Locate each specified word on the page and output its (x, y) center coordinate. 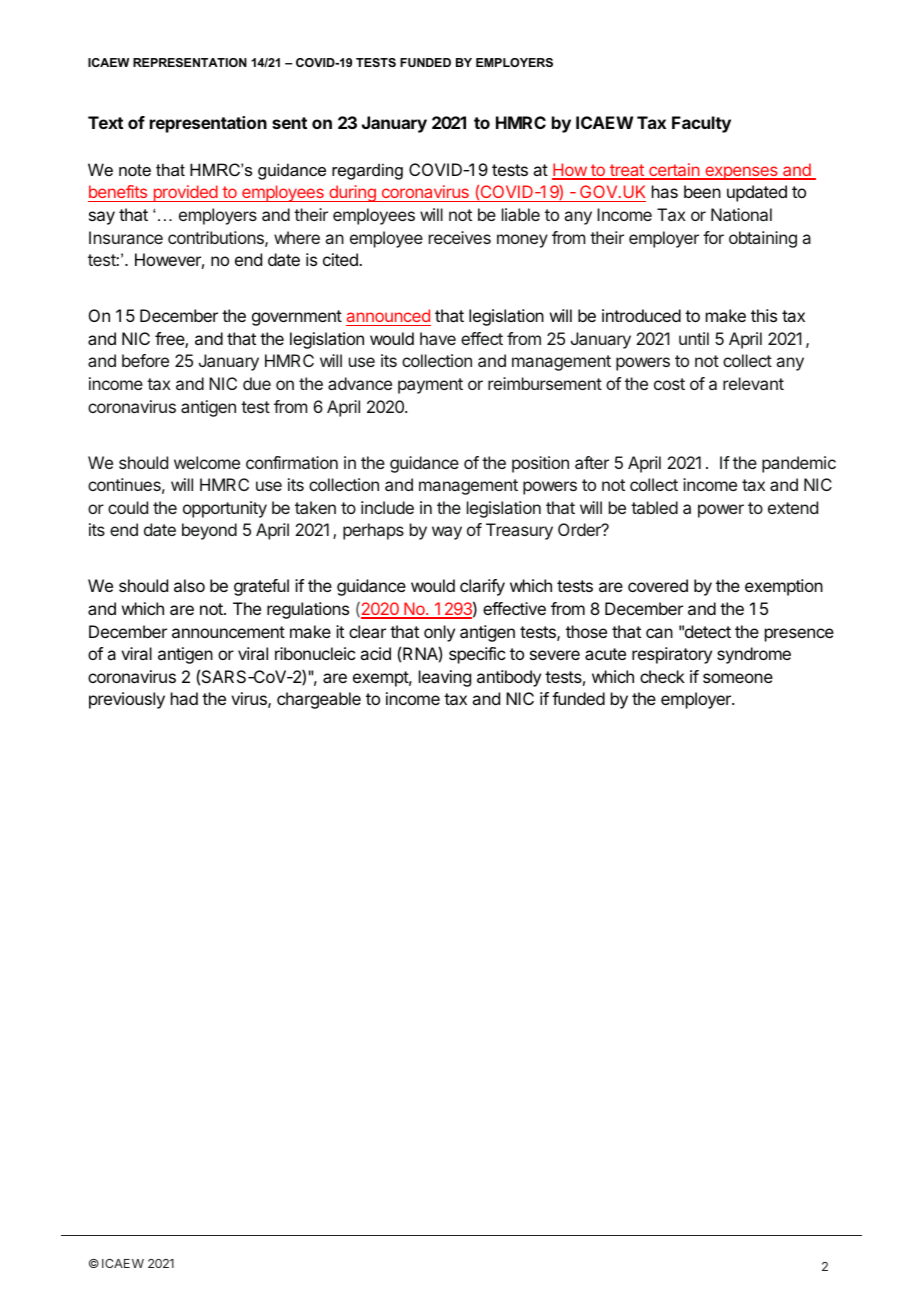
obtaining (763, 239)
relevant (753, 383)
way (447, 533)
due (257, 383)
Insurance (126, 237)
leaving (445, 678)
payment (430, 386)
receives (460, 237)
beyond (209, 531)
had (184, 698)
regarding (367, 171)
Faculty (701, 124)
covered (658, 585)
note (135, 170)
